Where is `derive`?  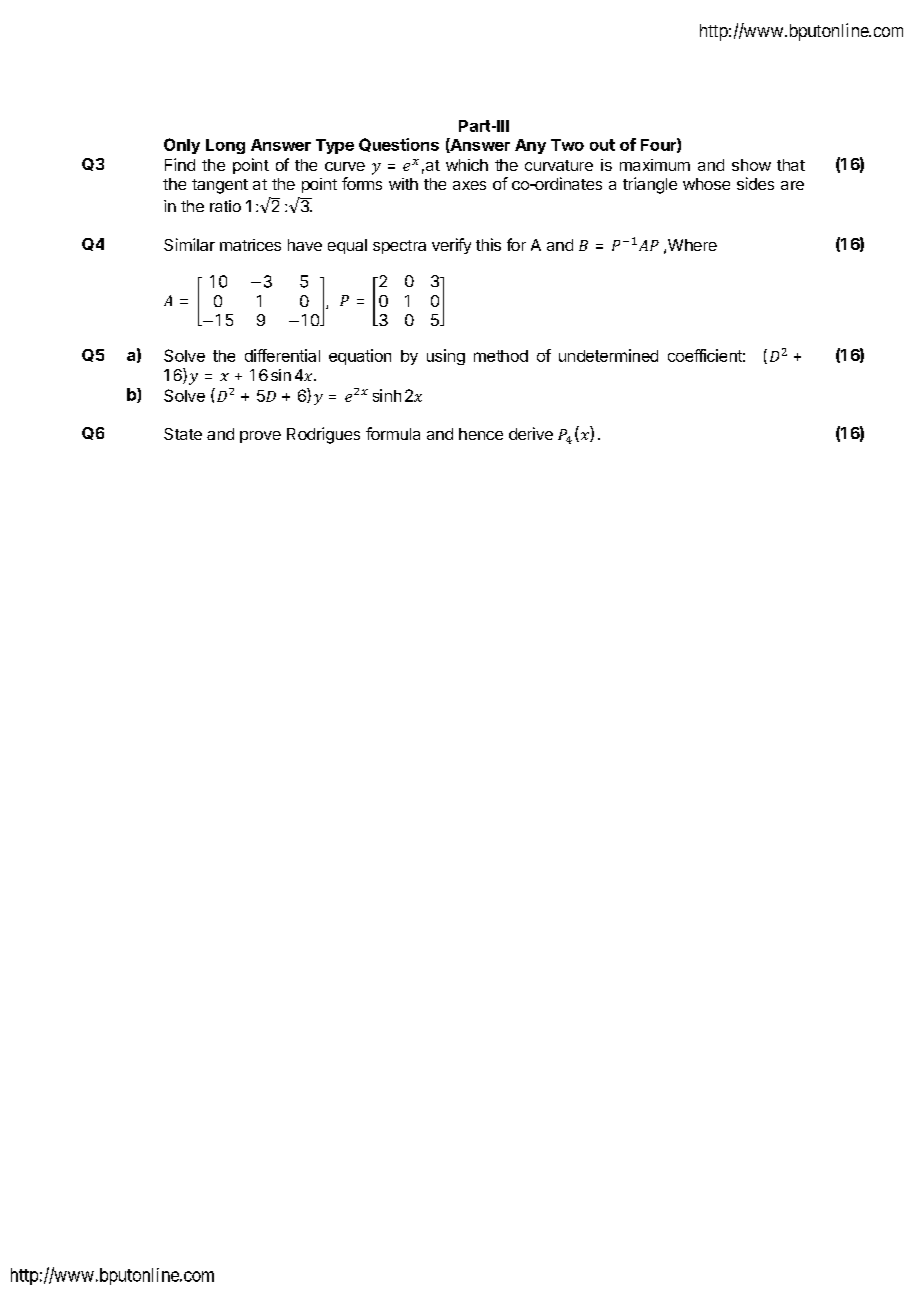 derive is located at coordinates (531, 433).
